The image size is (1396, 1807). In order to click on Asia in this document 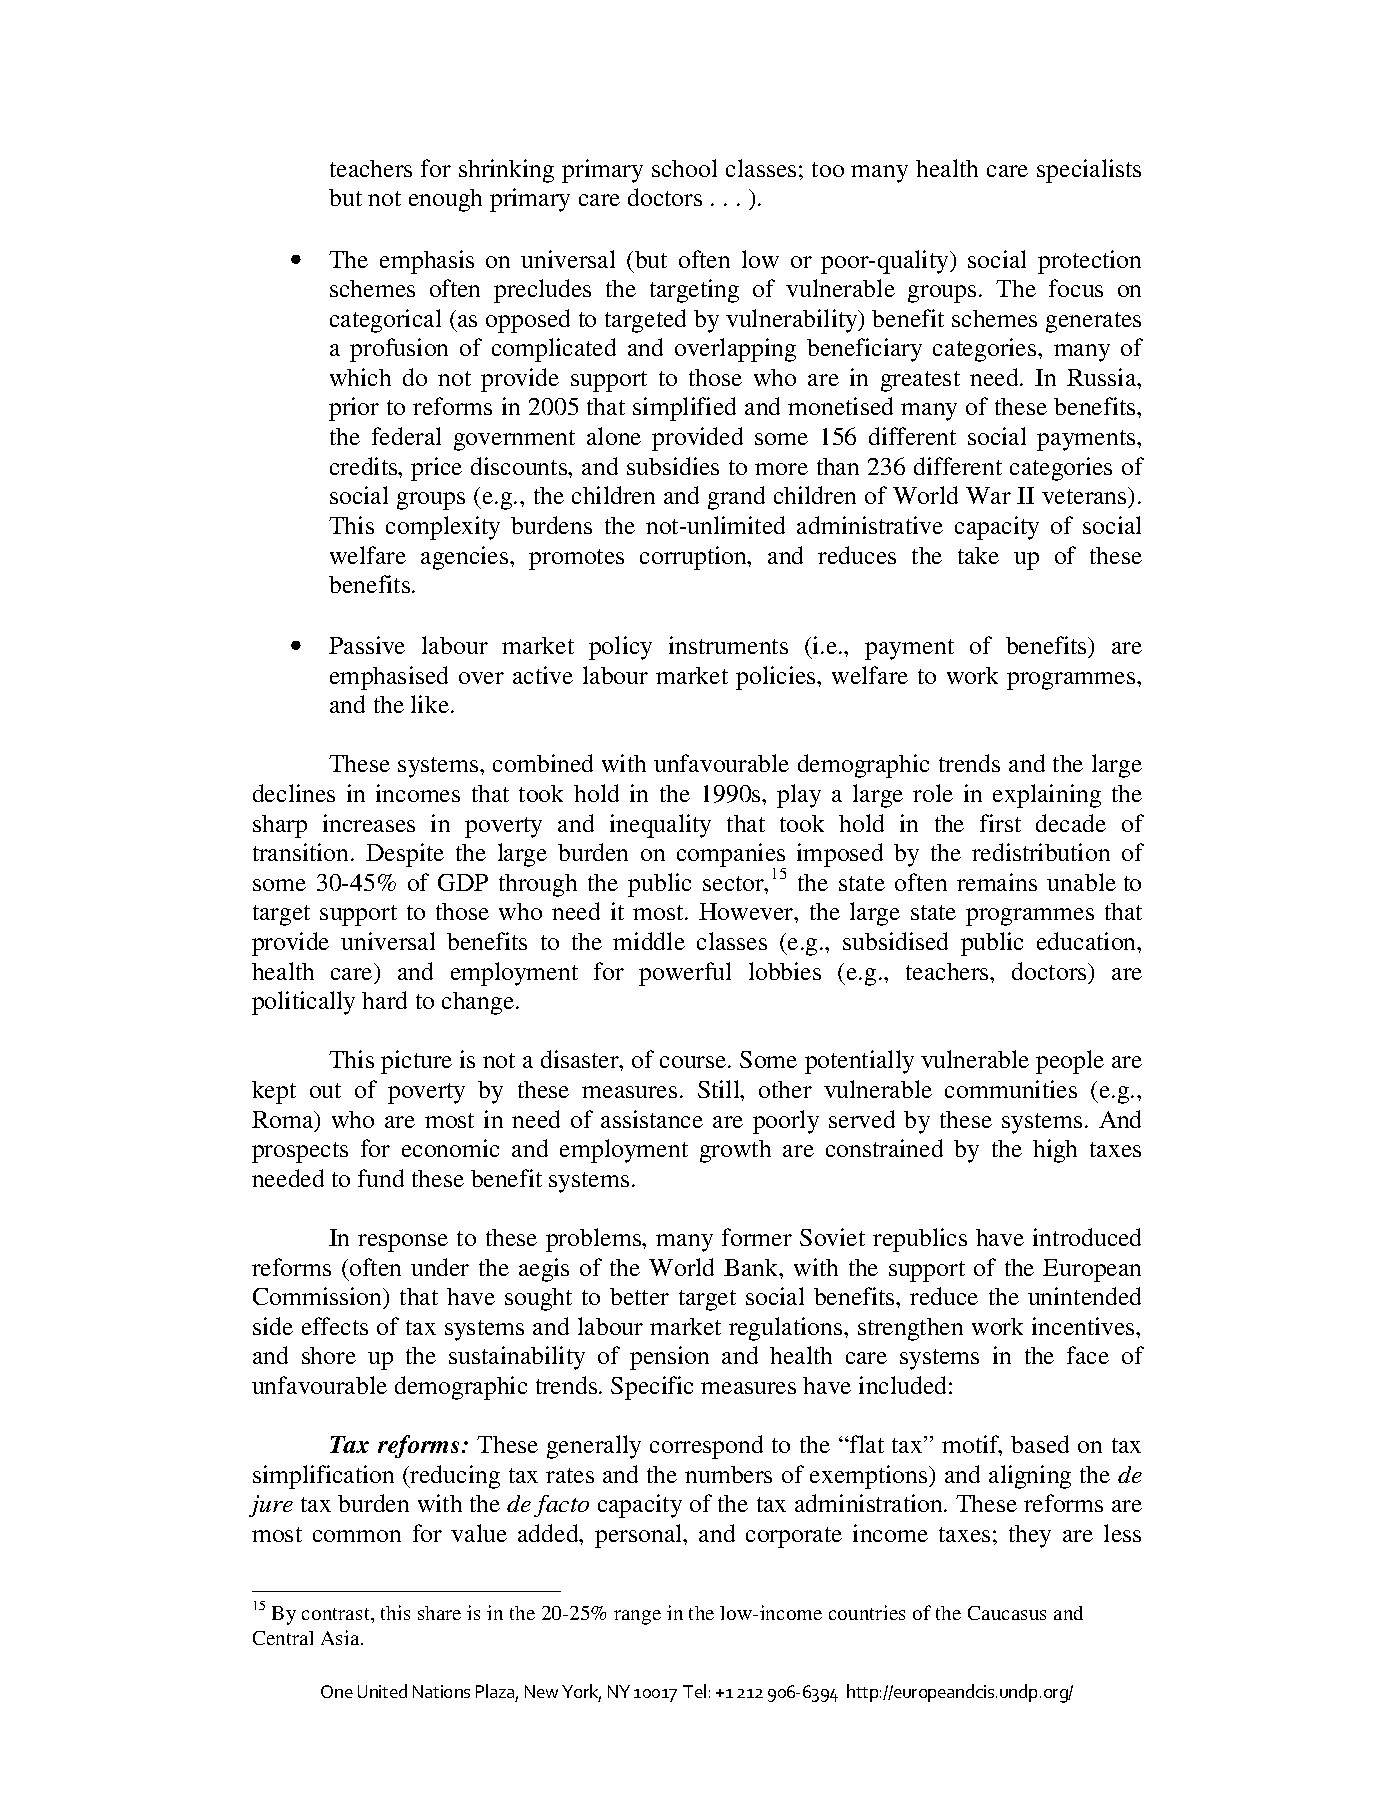, I will do `click(341, 1637)`.
